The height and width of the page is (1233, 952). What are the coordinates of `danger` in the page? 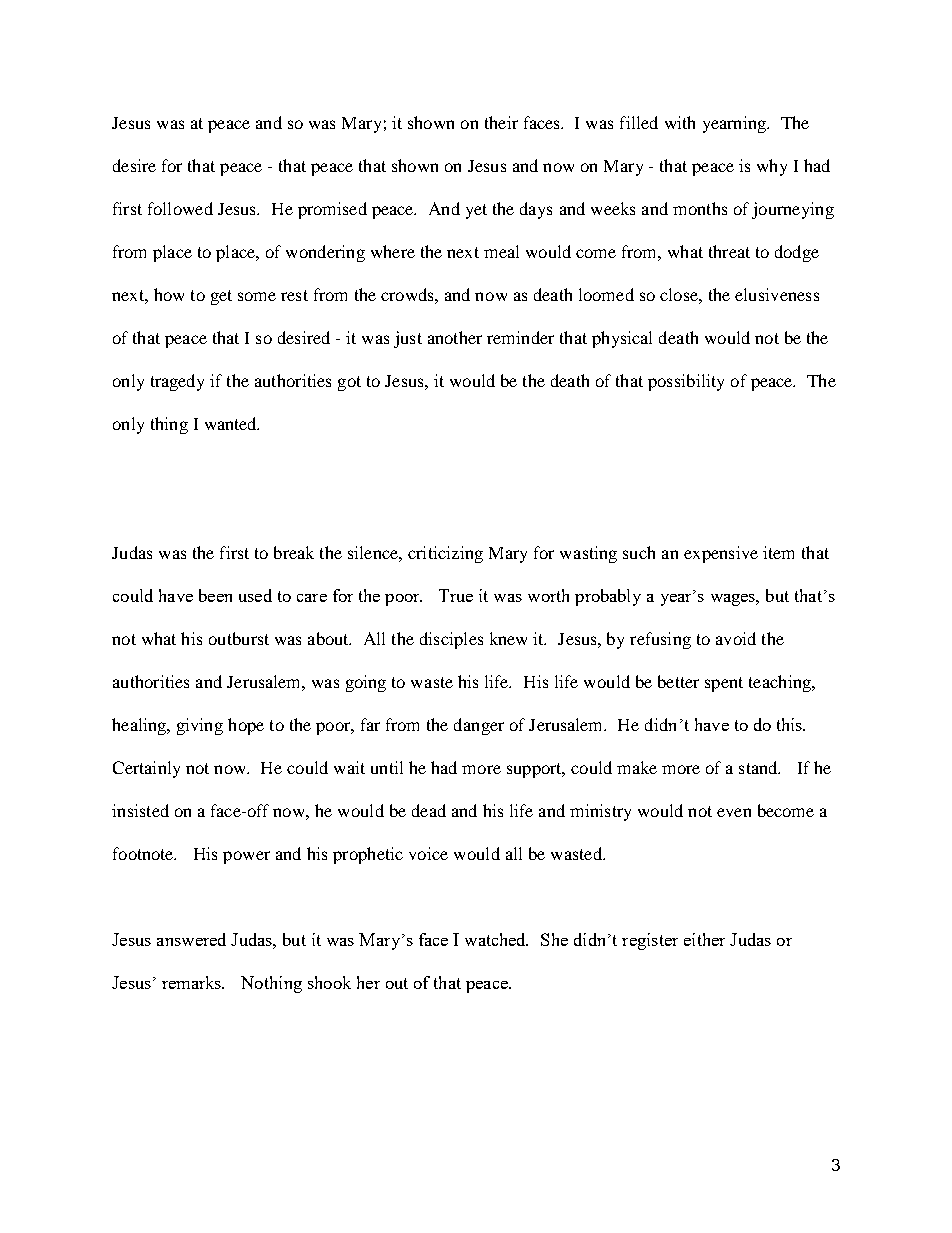 It's located at (479, 726).
